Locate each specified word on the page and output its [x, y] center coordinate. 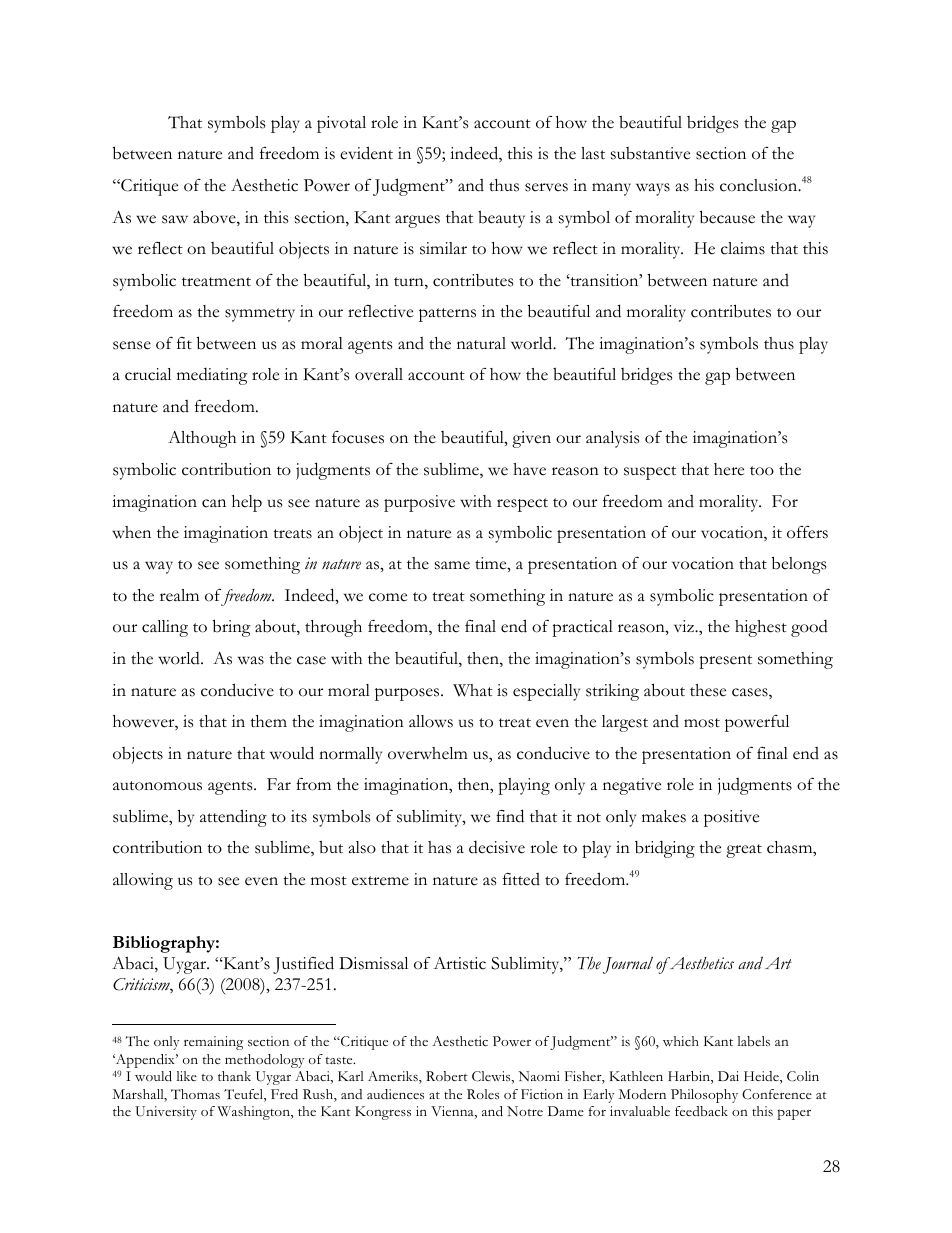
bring [232, 628]
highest [761, 628]
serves [546, 187]
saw [175, 219]
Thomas [195, 1094]
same [452, 565]
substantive [650, 153]
